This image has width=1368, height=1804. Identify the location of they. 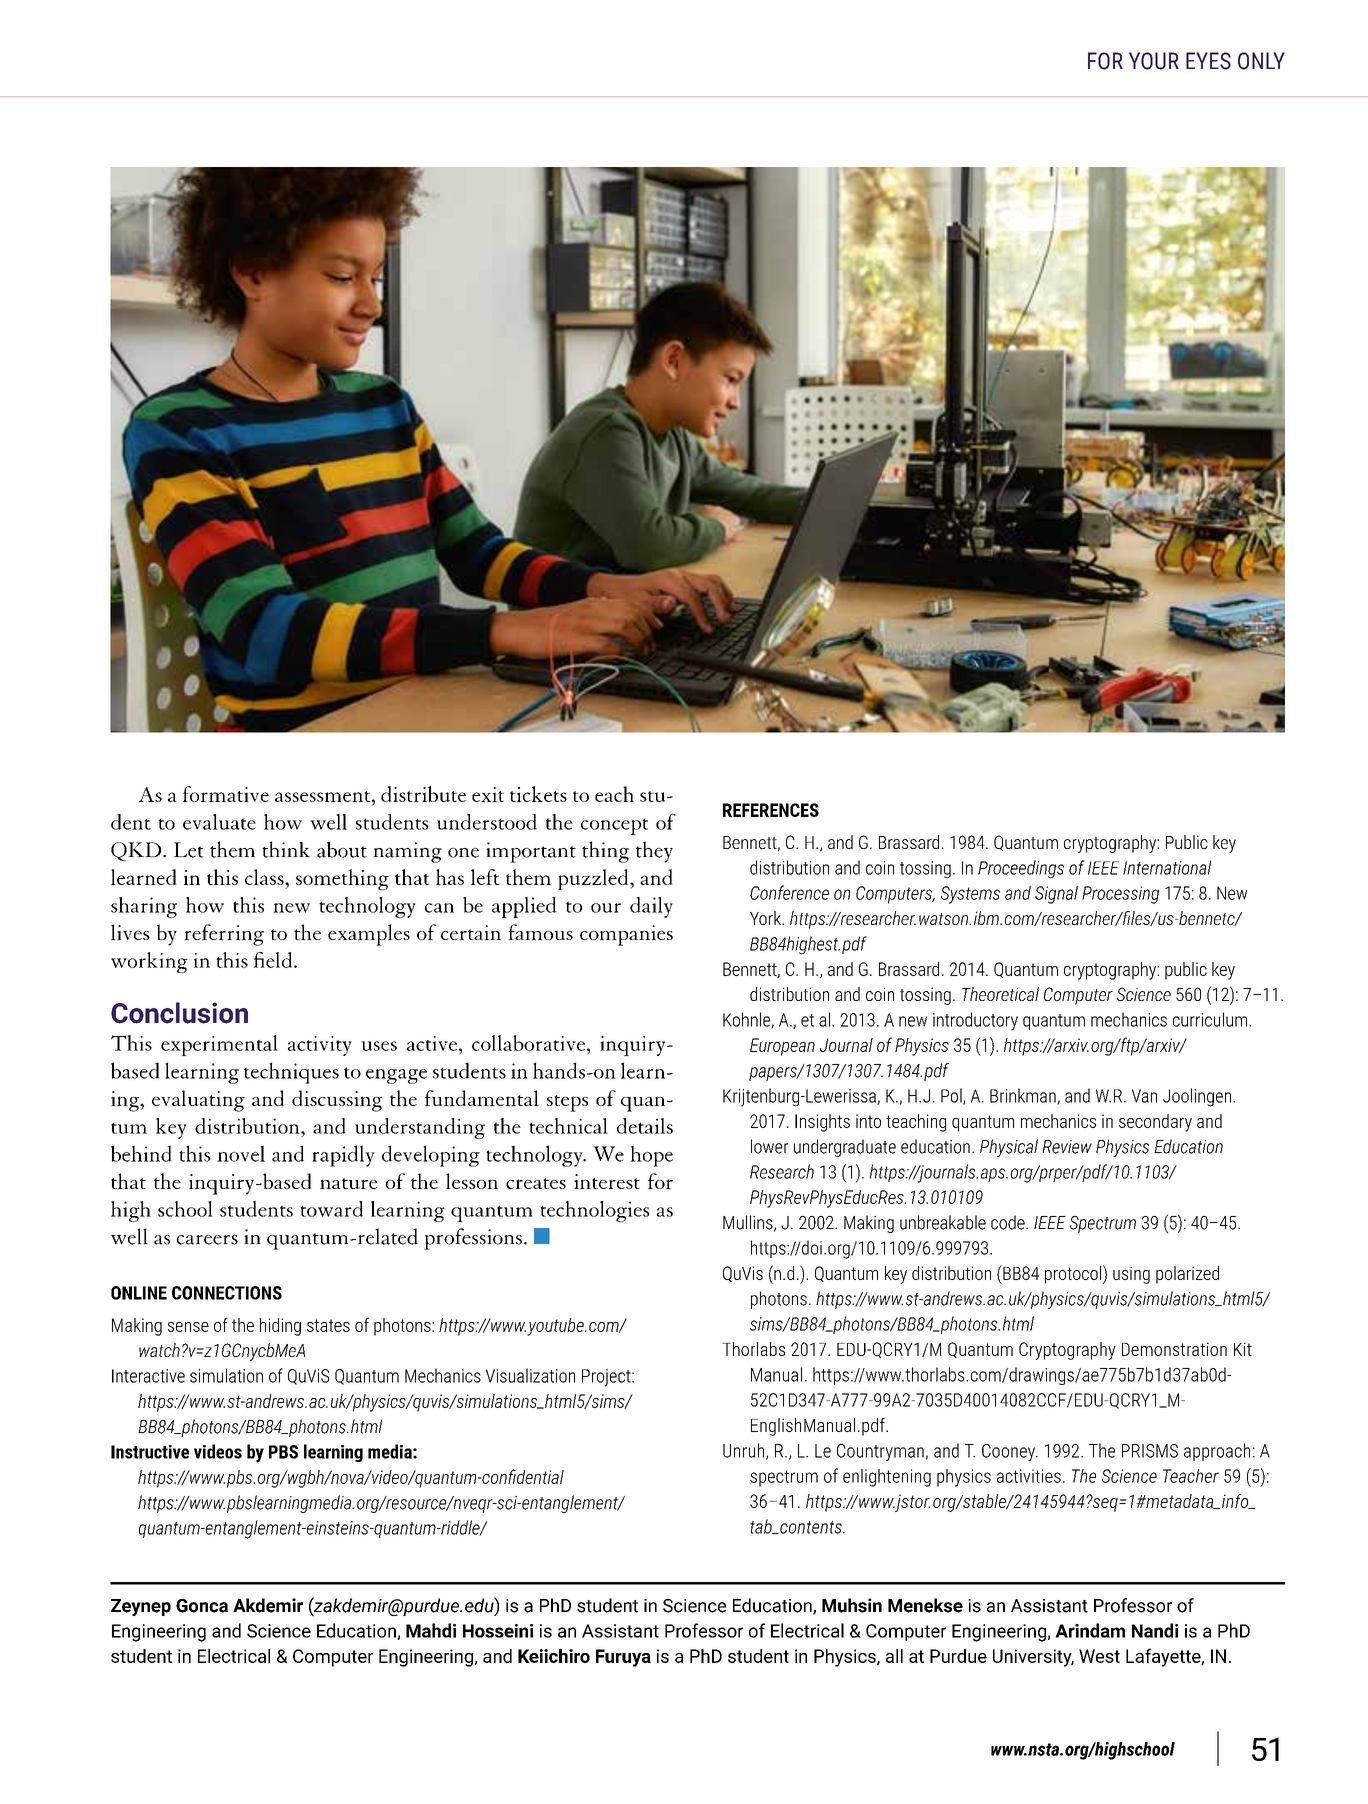
(654, 852).
